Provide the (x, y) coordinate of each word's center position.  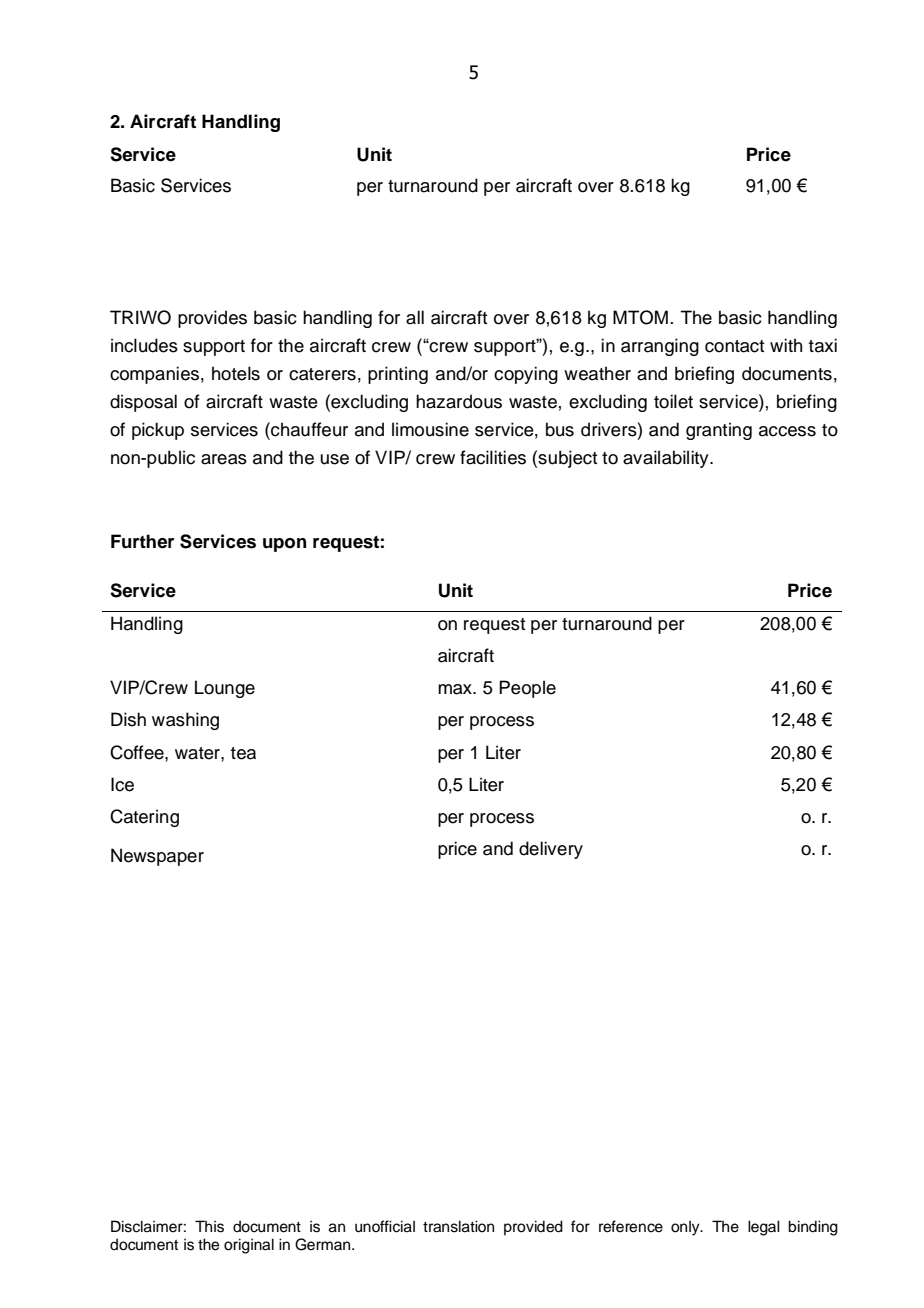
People (527, 689)
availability (667, 459)
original (249, 1246)
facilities (493, 457)
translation (458, 1226)
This (209, 1226)
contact (734, 346)
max (456, 689)
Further (142, 541)
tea (243, 753)
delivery (551, 850)
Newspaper (157, 857)
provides (212, 319)
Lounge (225, 689)
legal (764, 1228)
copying (526, 375)
